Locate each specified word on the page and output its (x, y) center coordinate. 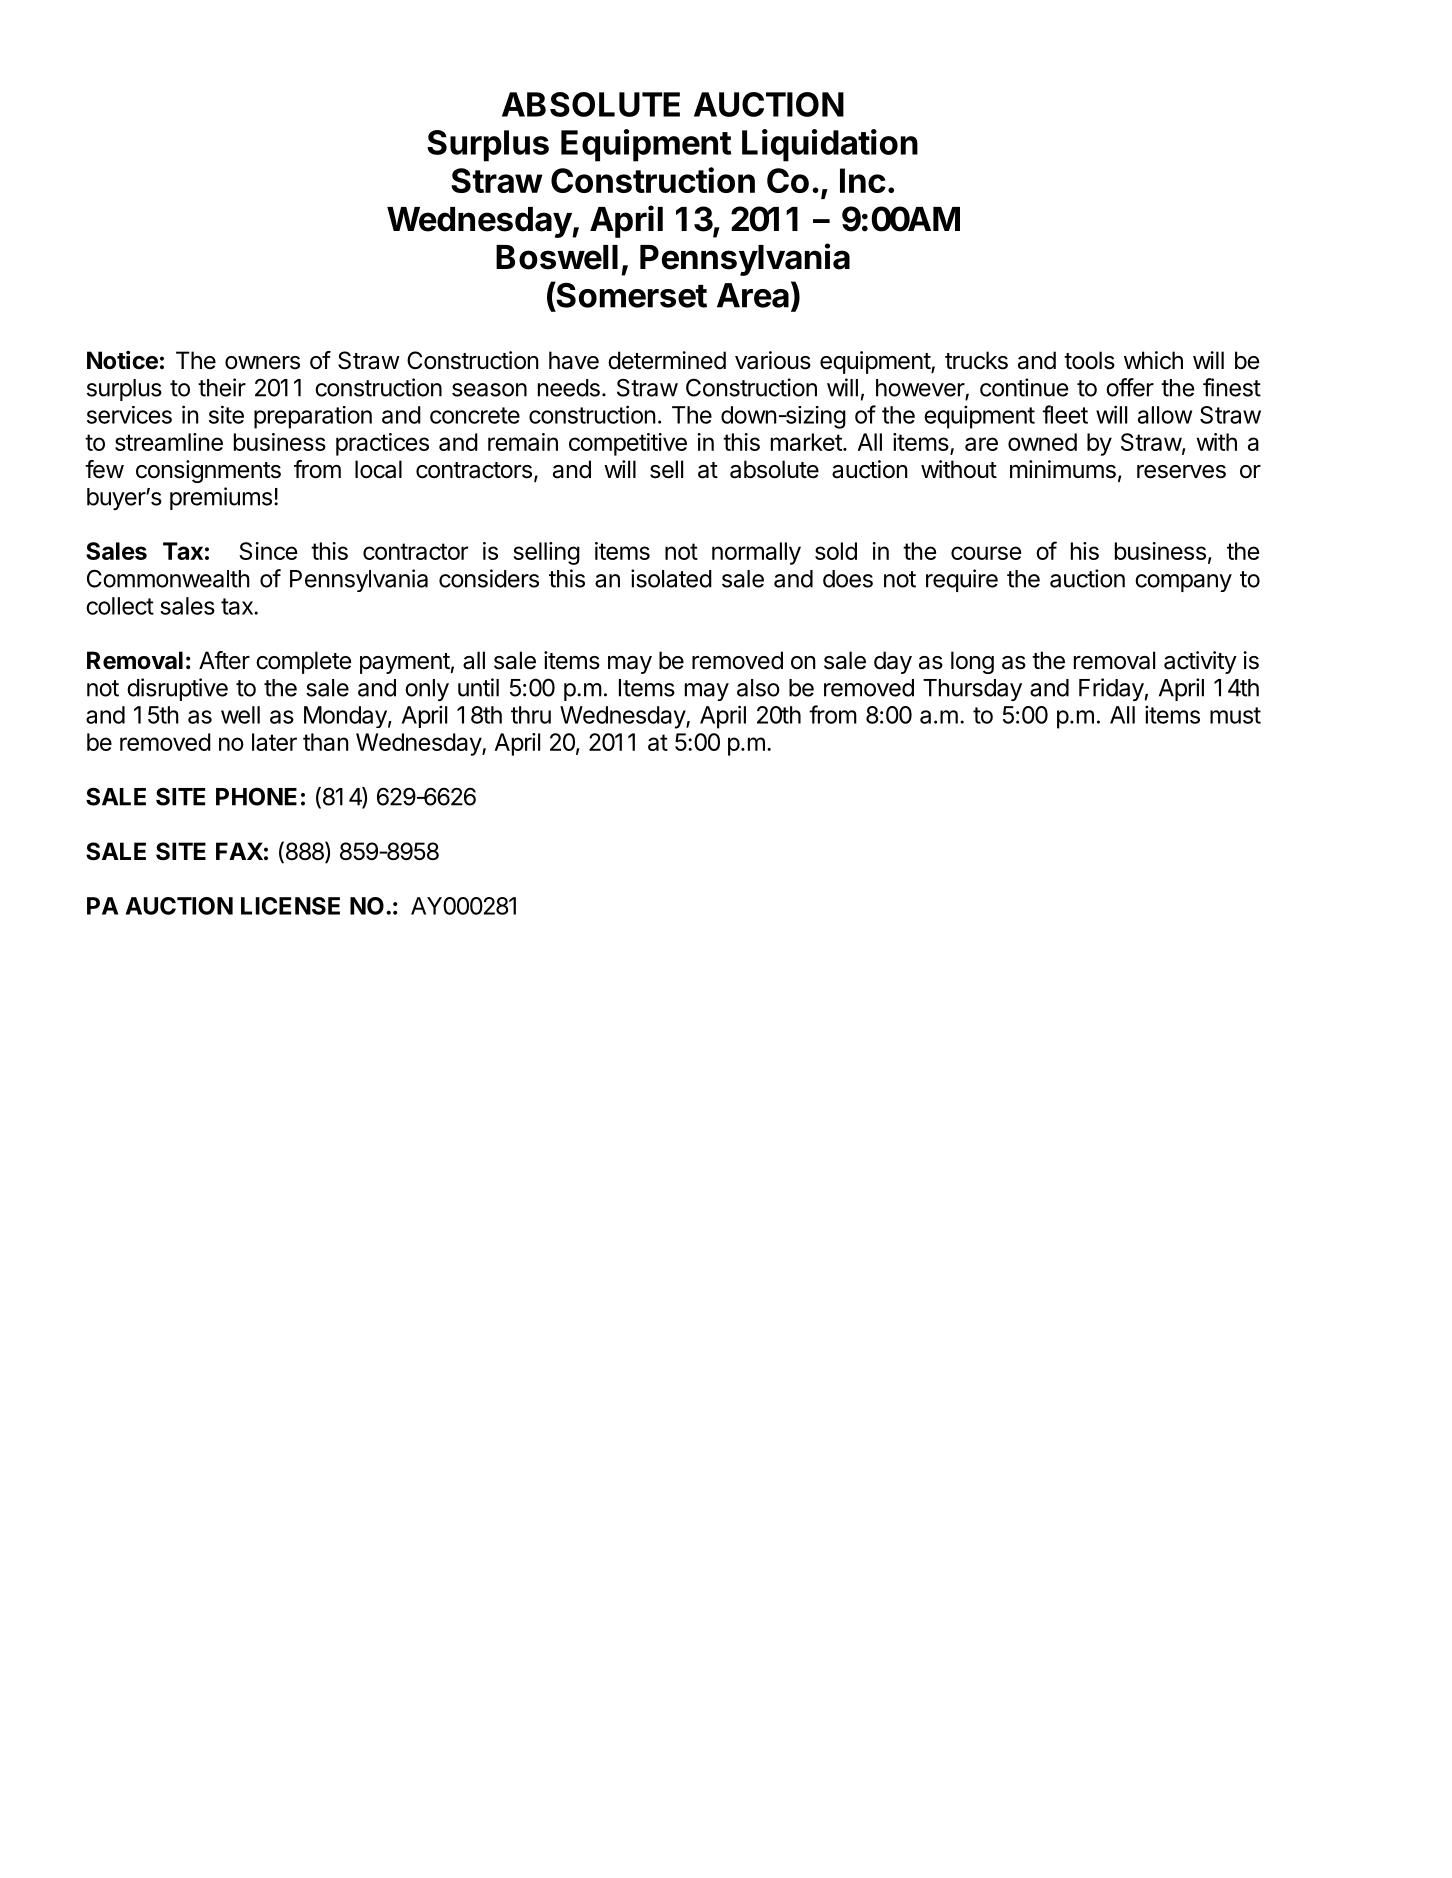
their (222, 387)
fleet (1065, 414)
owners (262, 363)
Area (753, 295)
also (758, 688)
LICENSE (290, 906)
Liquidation (830, 145)
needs (569, 388)
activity (1200, 662)
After (224, 660)
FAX (239, 851)
